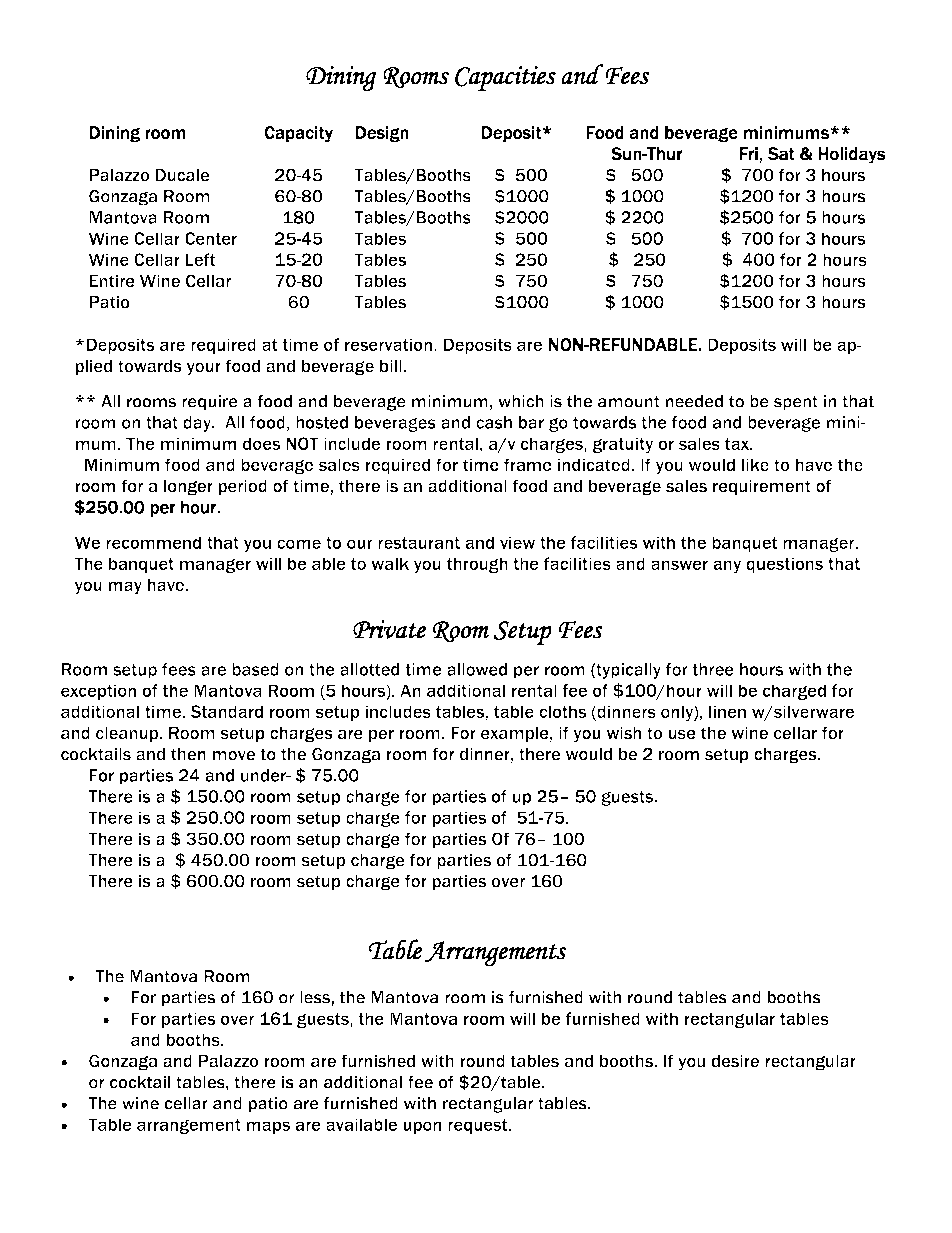 This document has width=952, height=1233. Describe the element at coordinates (477, 565) in the document. I see `through` at that location.
